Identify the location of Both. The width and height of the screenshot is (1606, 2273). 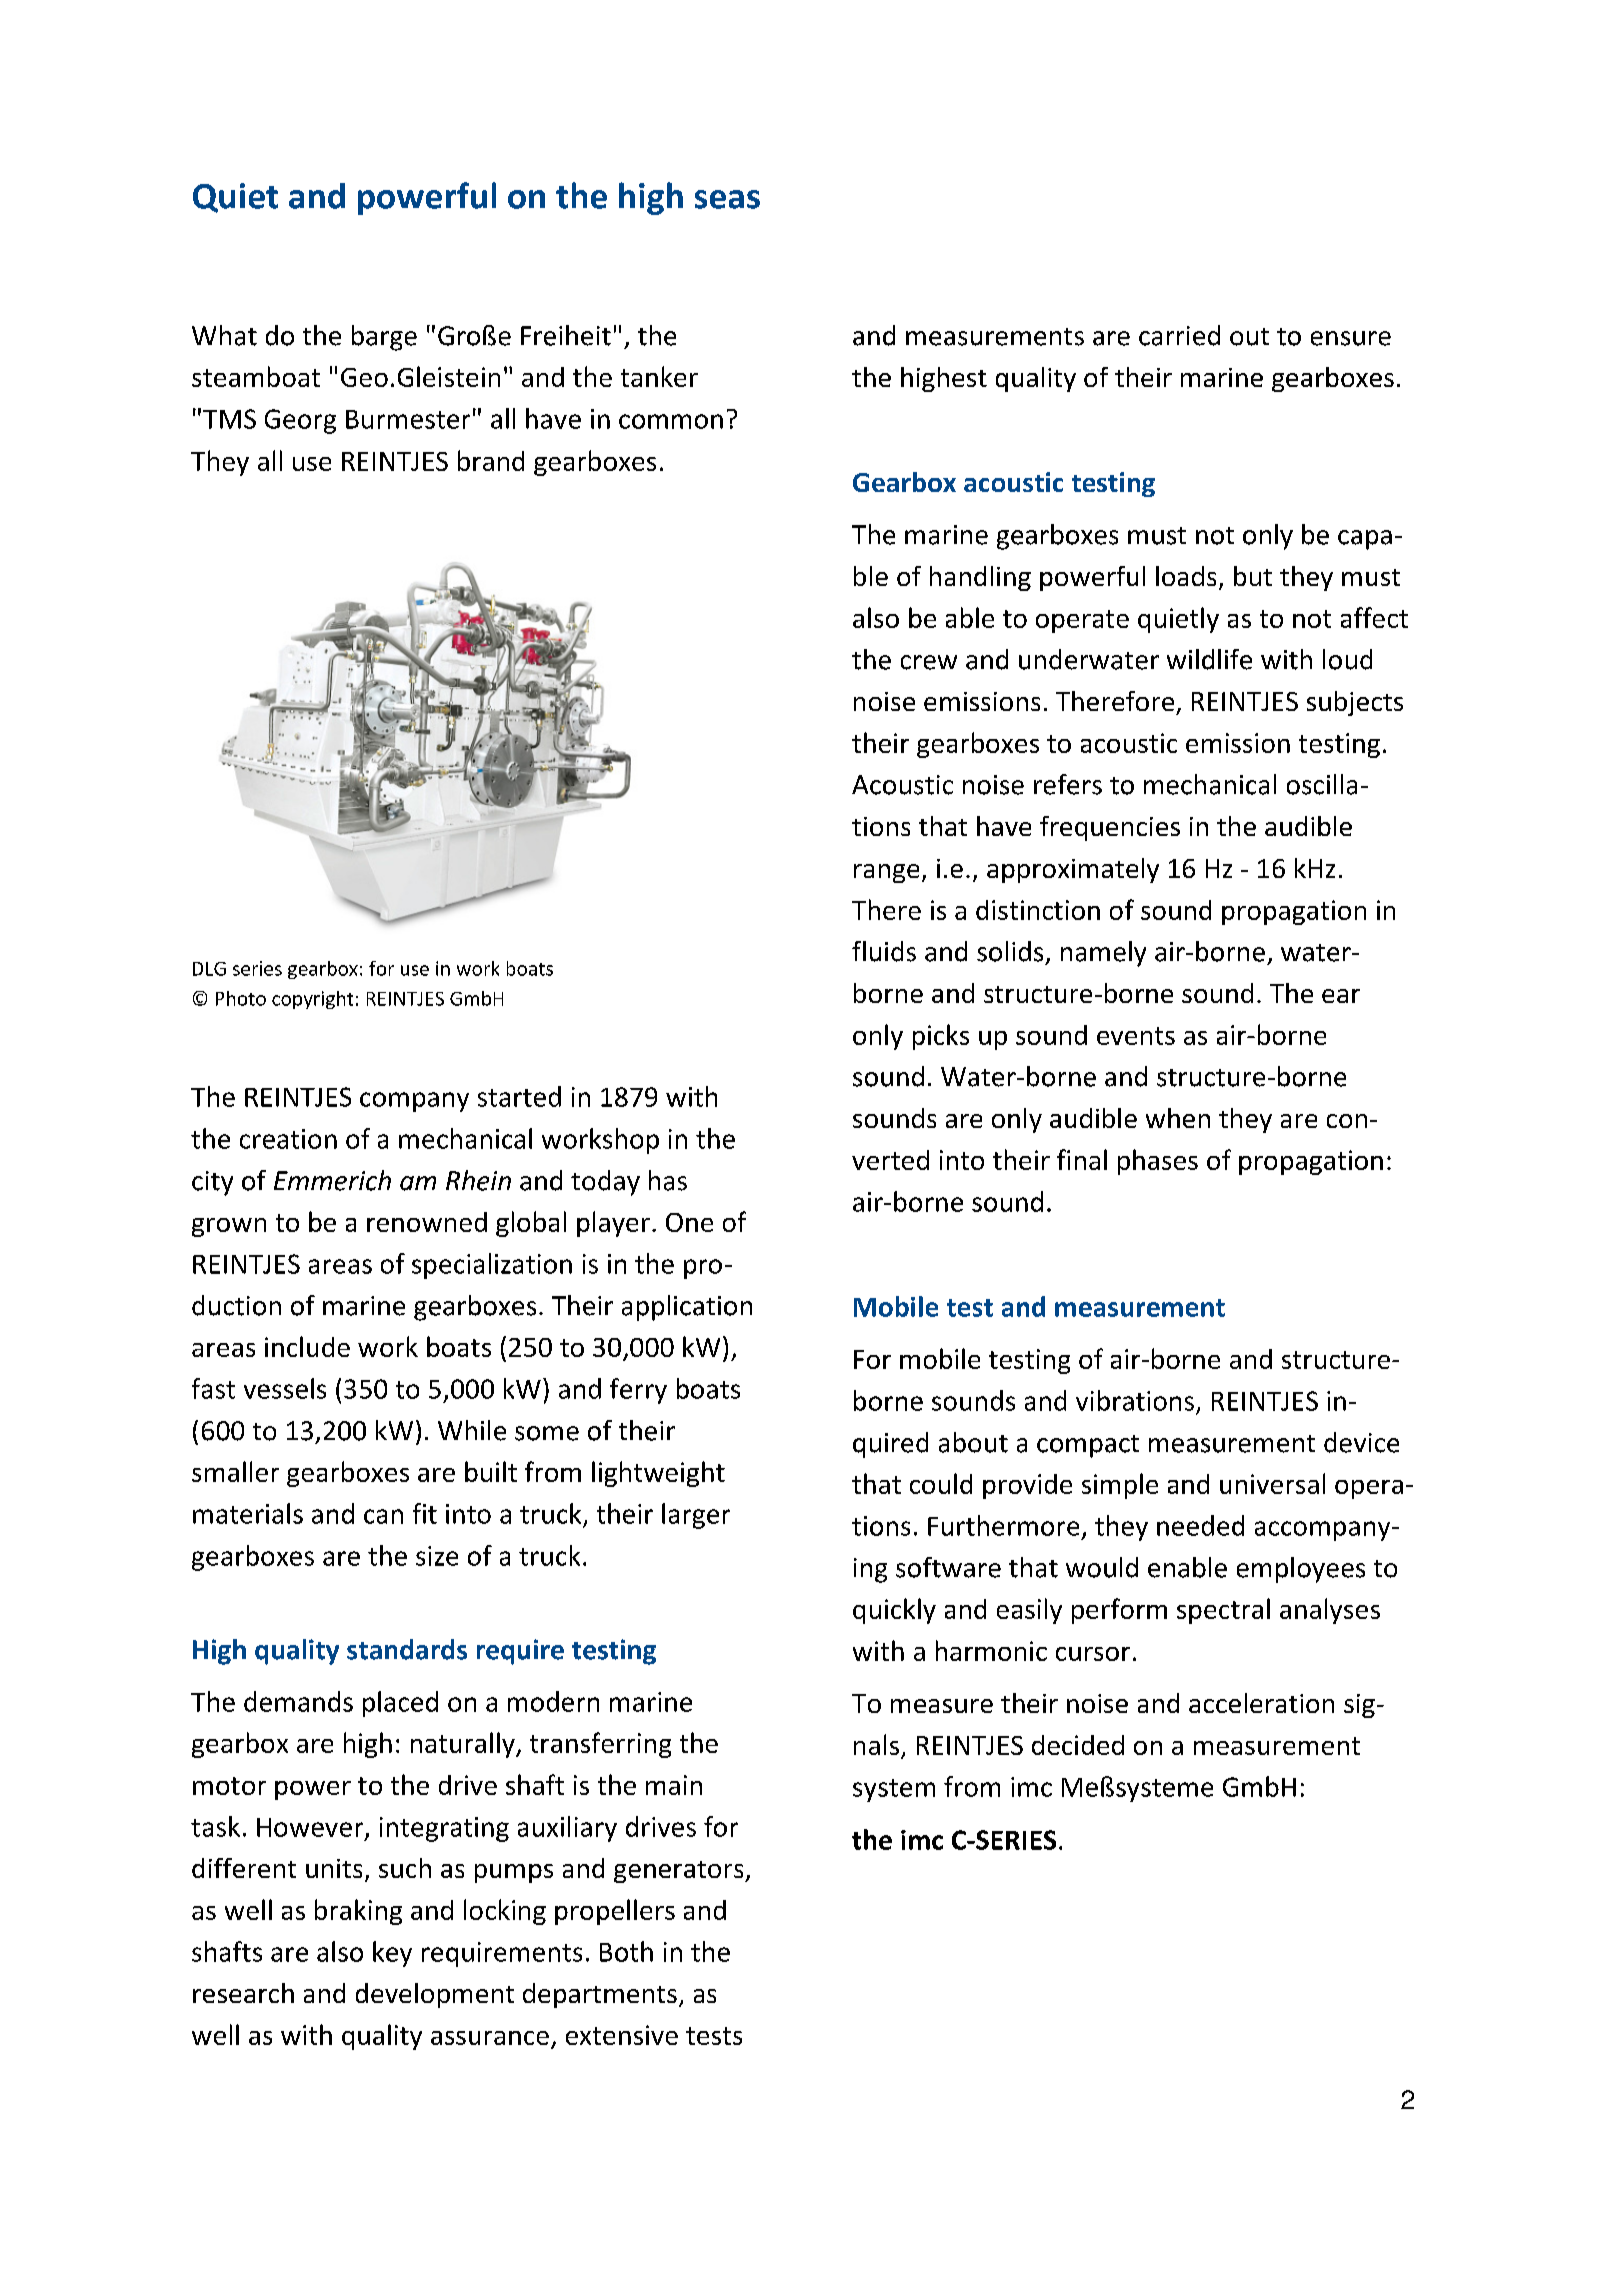
(626, 1951).
